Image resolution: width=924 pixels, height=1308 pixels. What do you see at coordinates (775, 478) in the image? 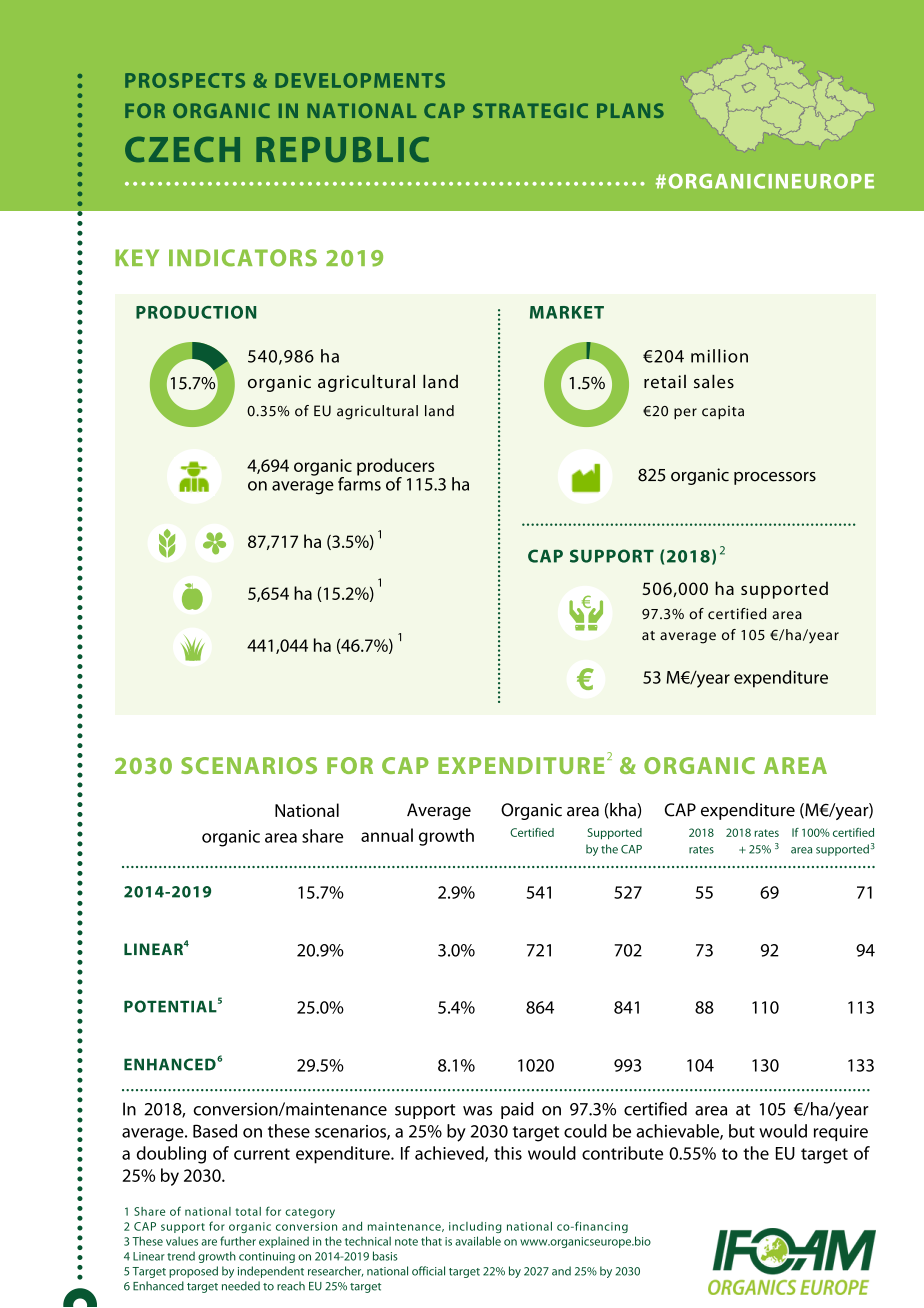
I see `processors` at bounding box center [775, 478].
